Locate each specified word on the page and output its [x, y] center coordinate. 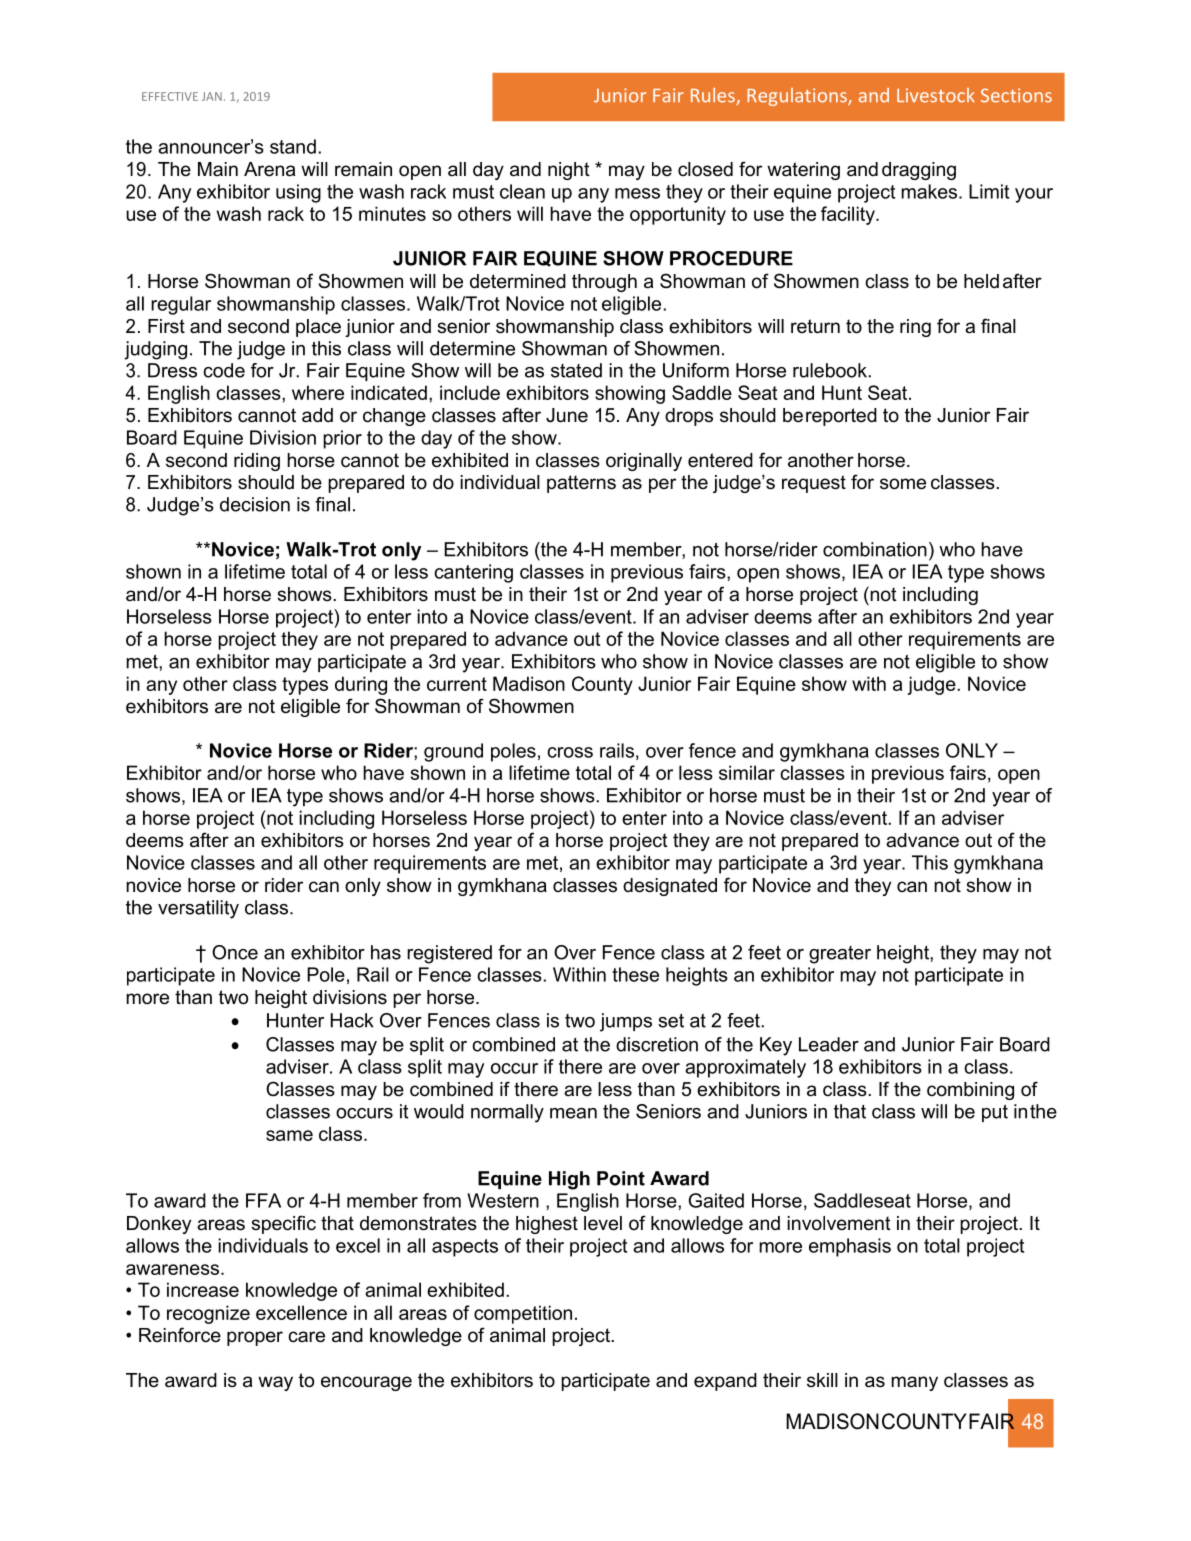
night [569, 171]
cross [570, 752]
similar [747, 772]
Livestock [936, 95]
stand [293, 146]
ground [453, 752]
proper [255, 1338]
